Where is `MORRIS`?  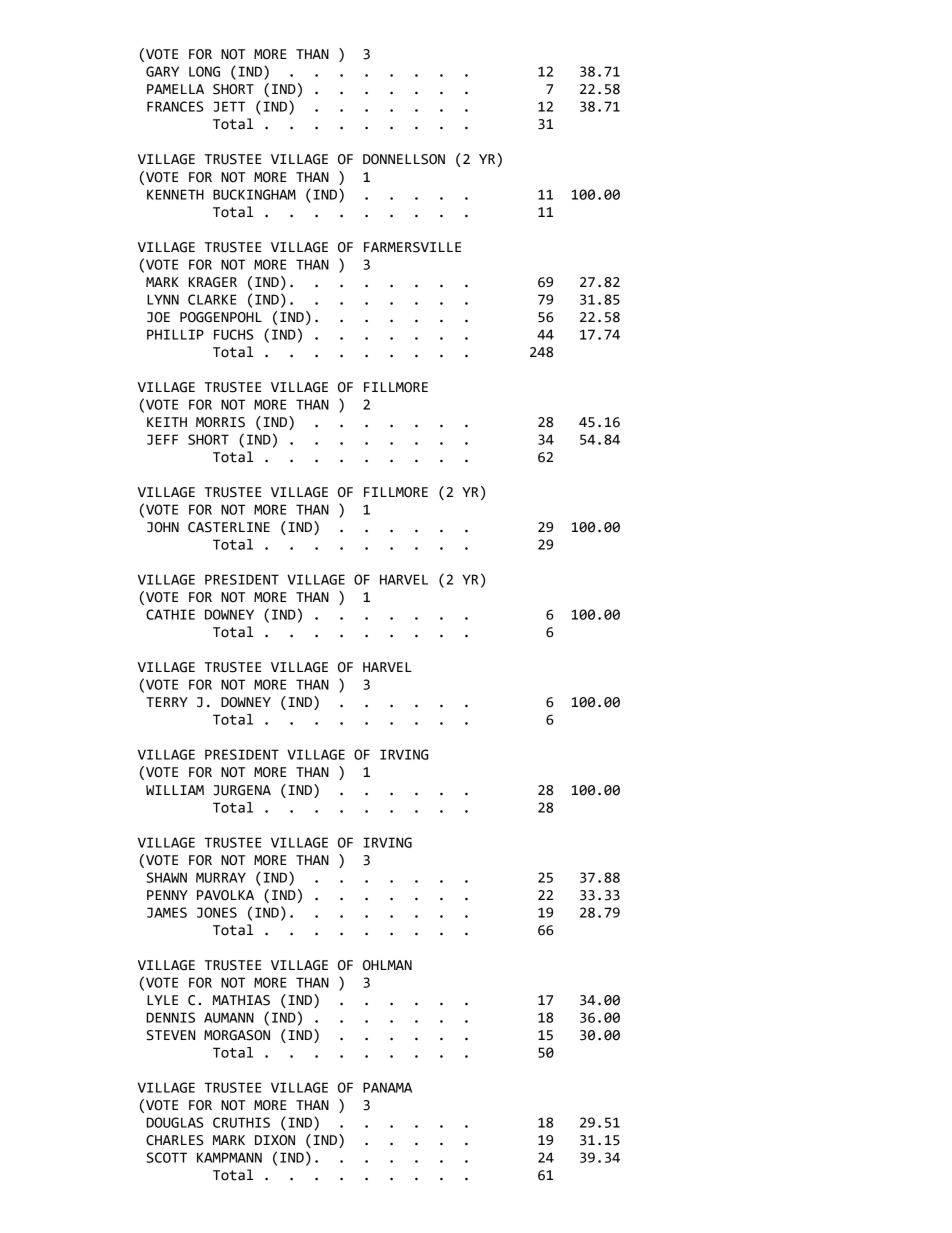 MORRIS is located at coordinates (220, 422).
